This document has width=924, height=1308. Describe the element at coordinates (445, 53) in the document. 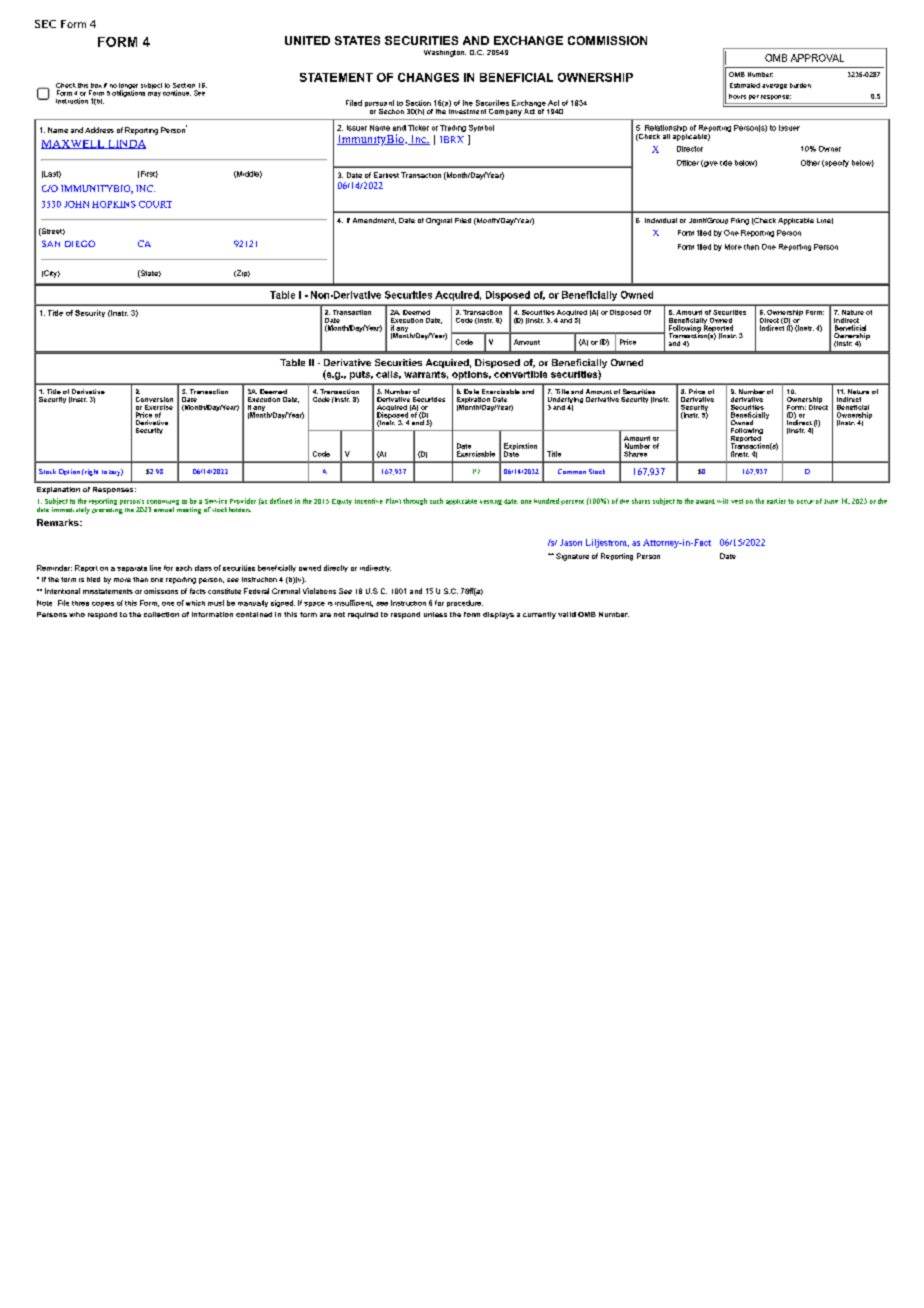

I see `Washington` at that location.
